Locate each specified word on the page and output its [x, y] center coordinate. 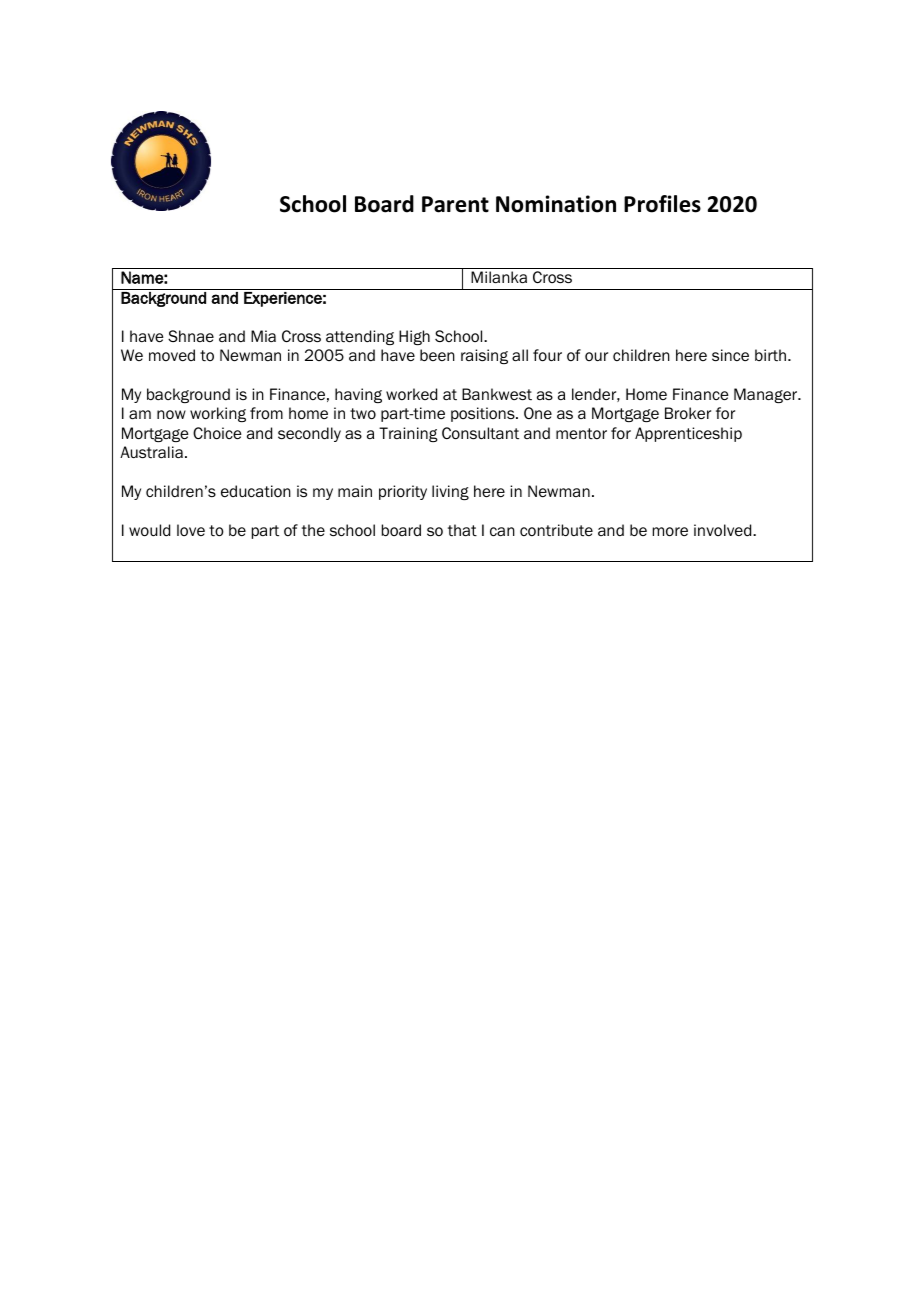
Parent [455, 204]
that [462, 530]
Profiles [662, 204]
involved [724, 530]
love [191, 530]
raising [484, 356]
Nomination [556, 204]
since [730, 355]
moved [172, 355]
